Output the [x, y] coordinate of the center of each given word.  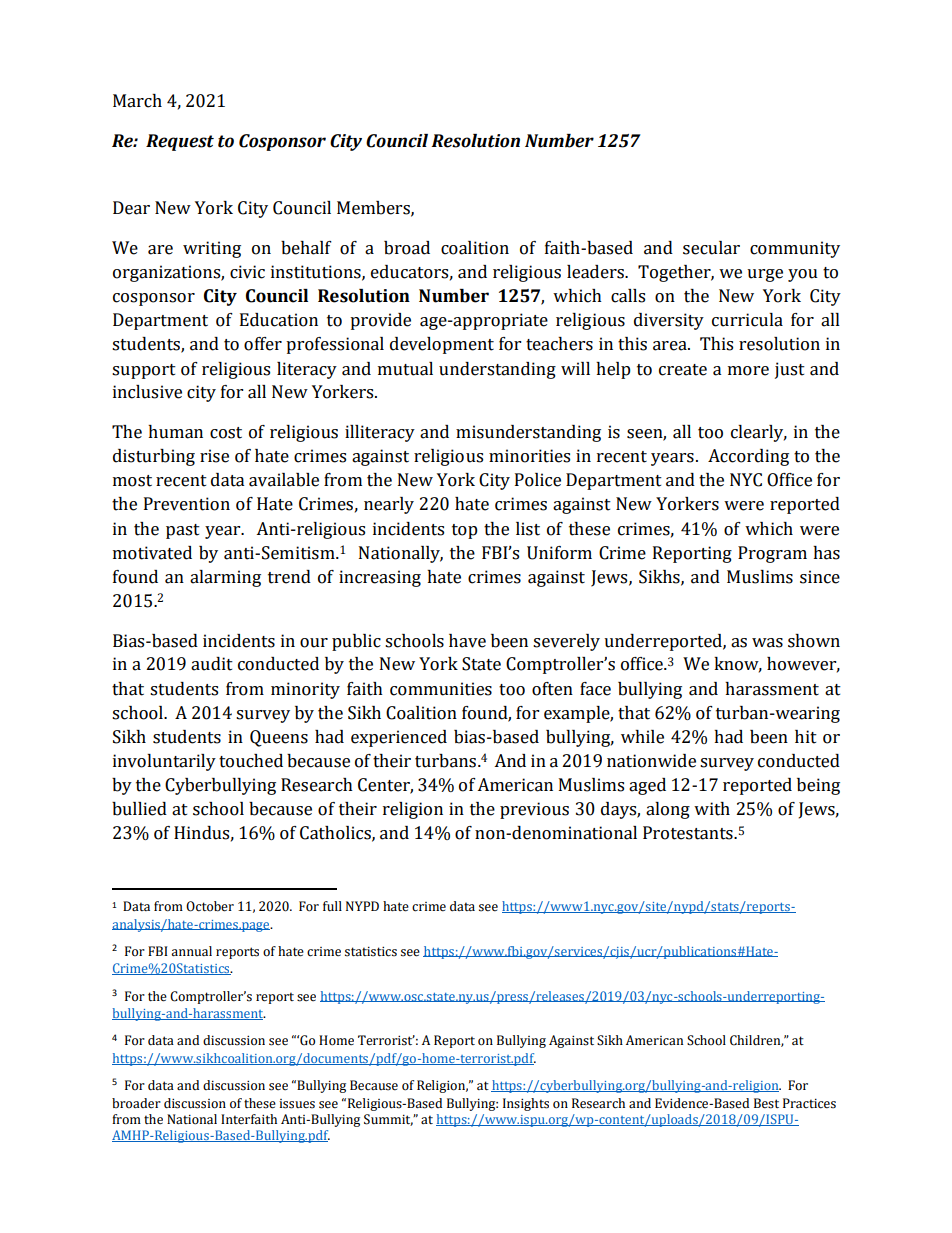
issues [297, 1104]
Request [180, 142]
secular [711, 248]
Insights [526, 1104]
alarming [225, 578]
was [767, 643]
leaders [596, 272]
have [467, 641]
